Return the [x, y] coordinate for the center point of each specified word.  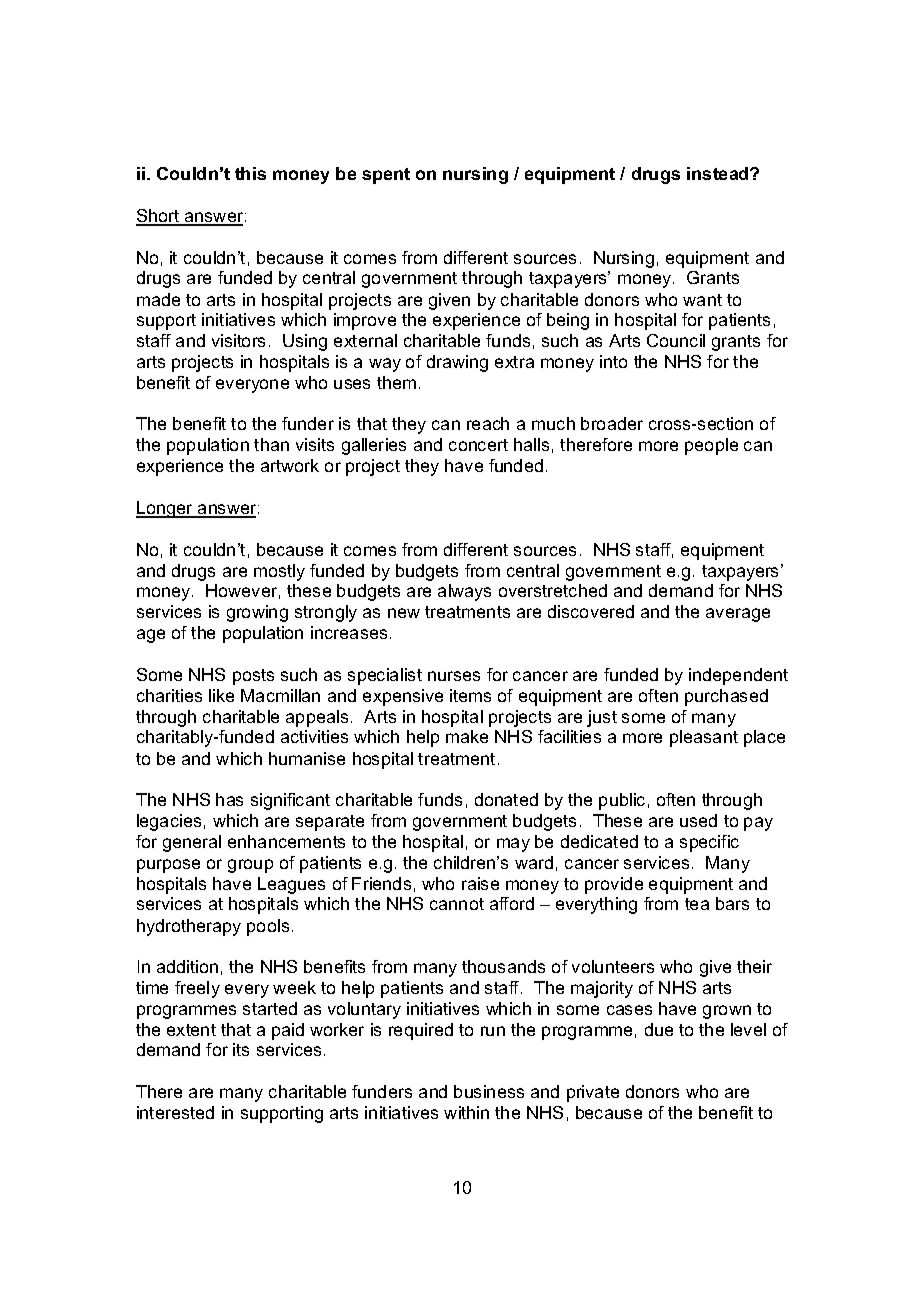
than [271, 444]
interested [175, 1112]
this [250, 173]
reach [488, 423]
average [738, 615]
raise [480, 883]
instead [719, 173]
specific [709, 843]
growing [257, 613]
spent [386, 176]
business [489, 1091]
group [250, 866]
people [711, 446]
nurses [454, 676]
